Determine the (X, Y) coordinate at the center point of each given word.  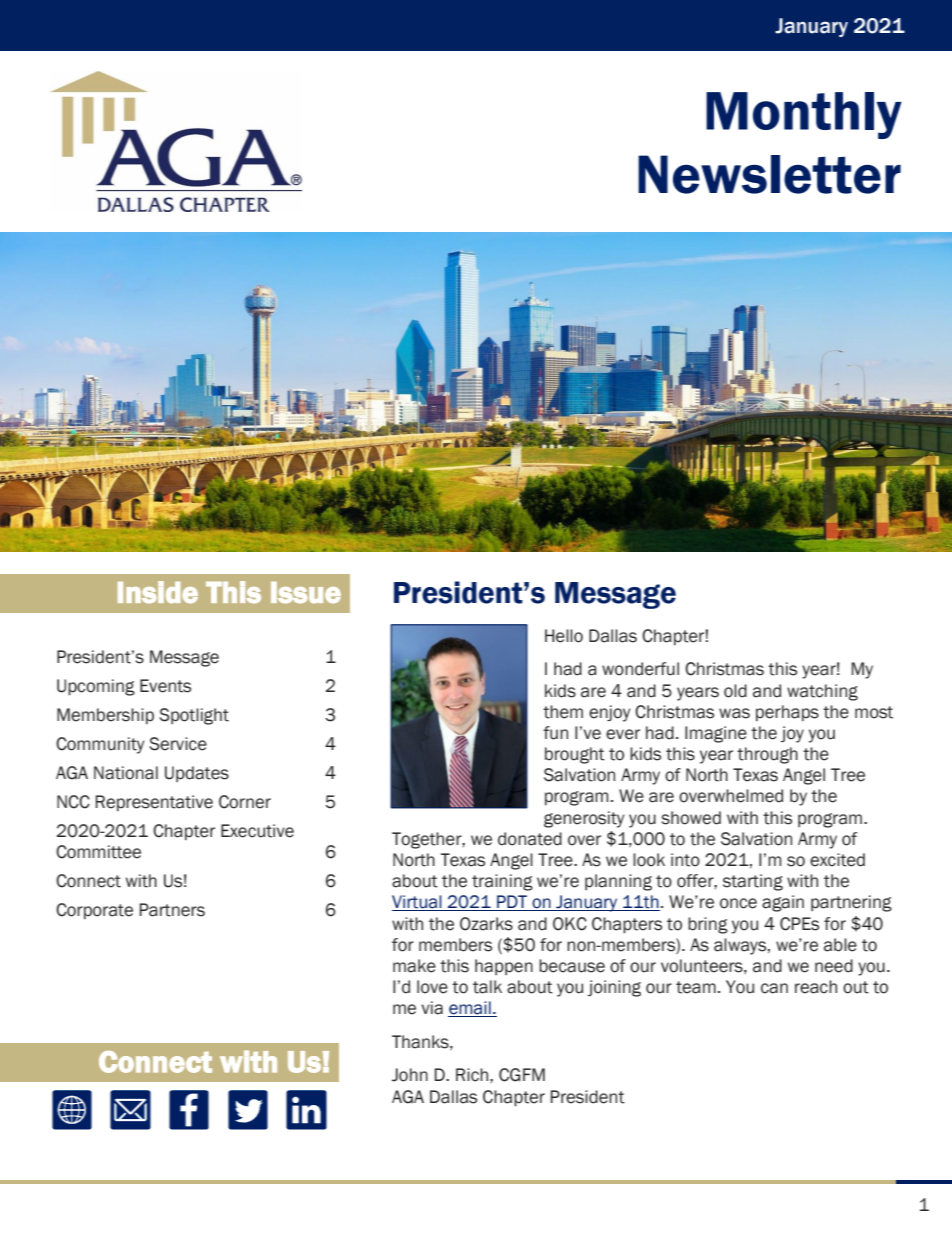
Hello (564, 636)
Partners (172, 910)
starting (753, 882)
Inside (158, 592)
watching (822, 692)
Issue (306, 593)
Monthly (804, 115)
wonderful (640, 669)
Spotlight (194, 716)
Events (165, 686)
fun (555, 733)
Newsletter (769, 174)
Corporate (94, 911)
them (563, 712)
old (735, 691)
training (502, 882)
